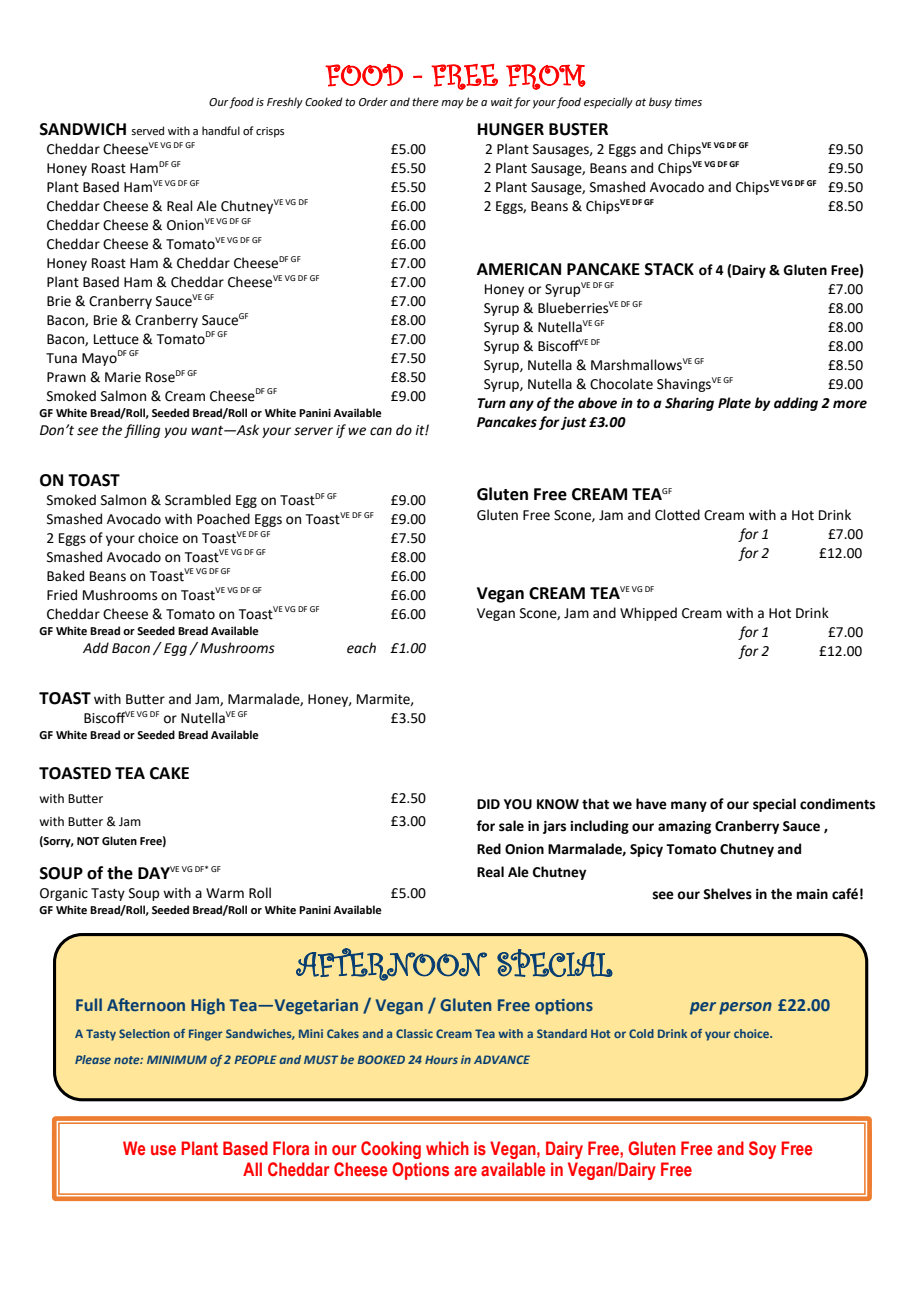 The image size is (924, 1308). What do you see at coordinates (147, 130) in the image?
I see `served` at bounding box center [147, 130].
